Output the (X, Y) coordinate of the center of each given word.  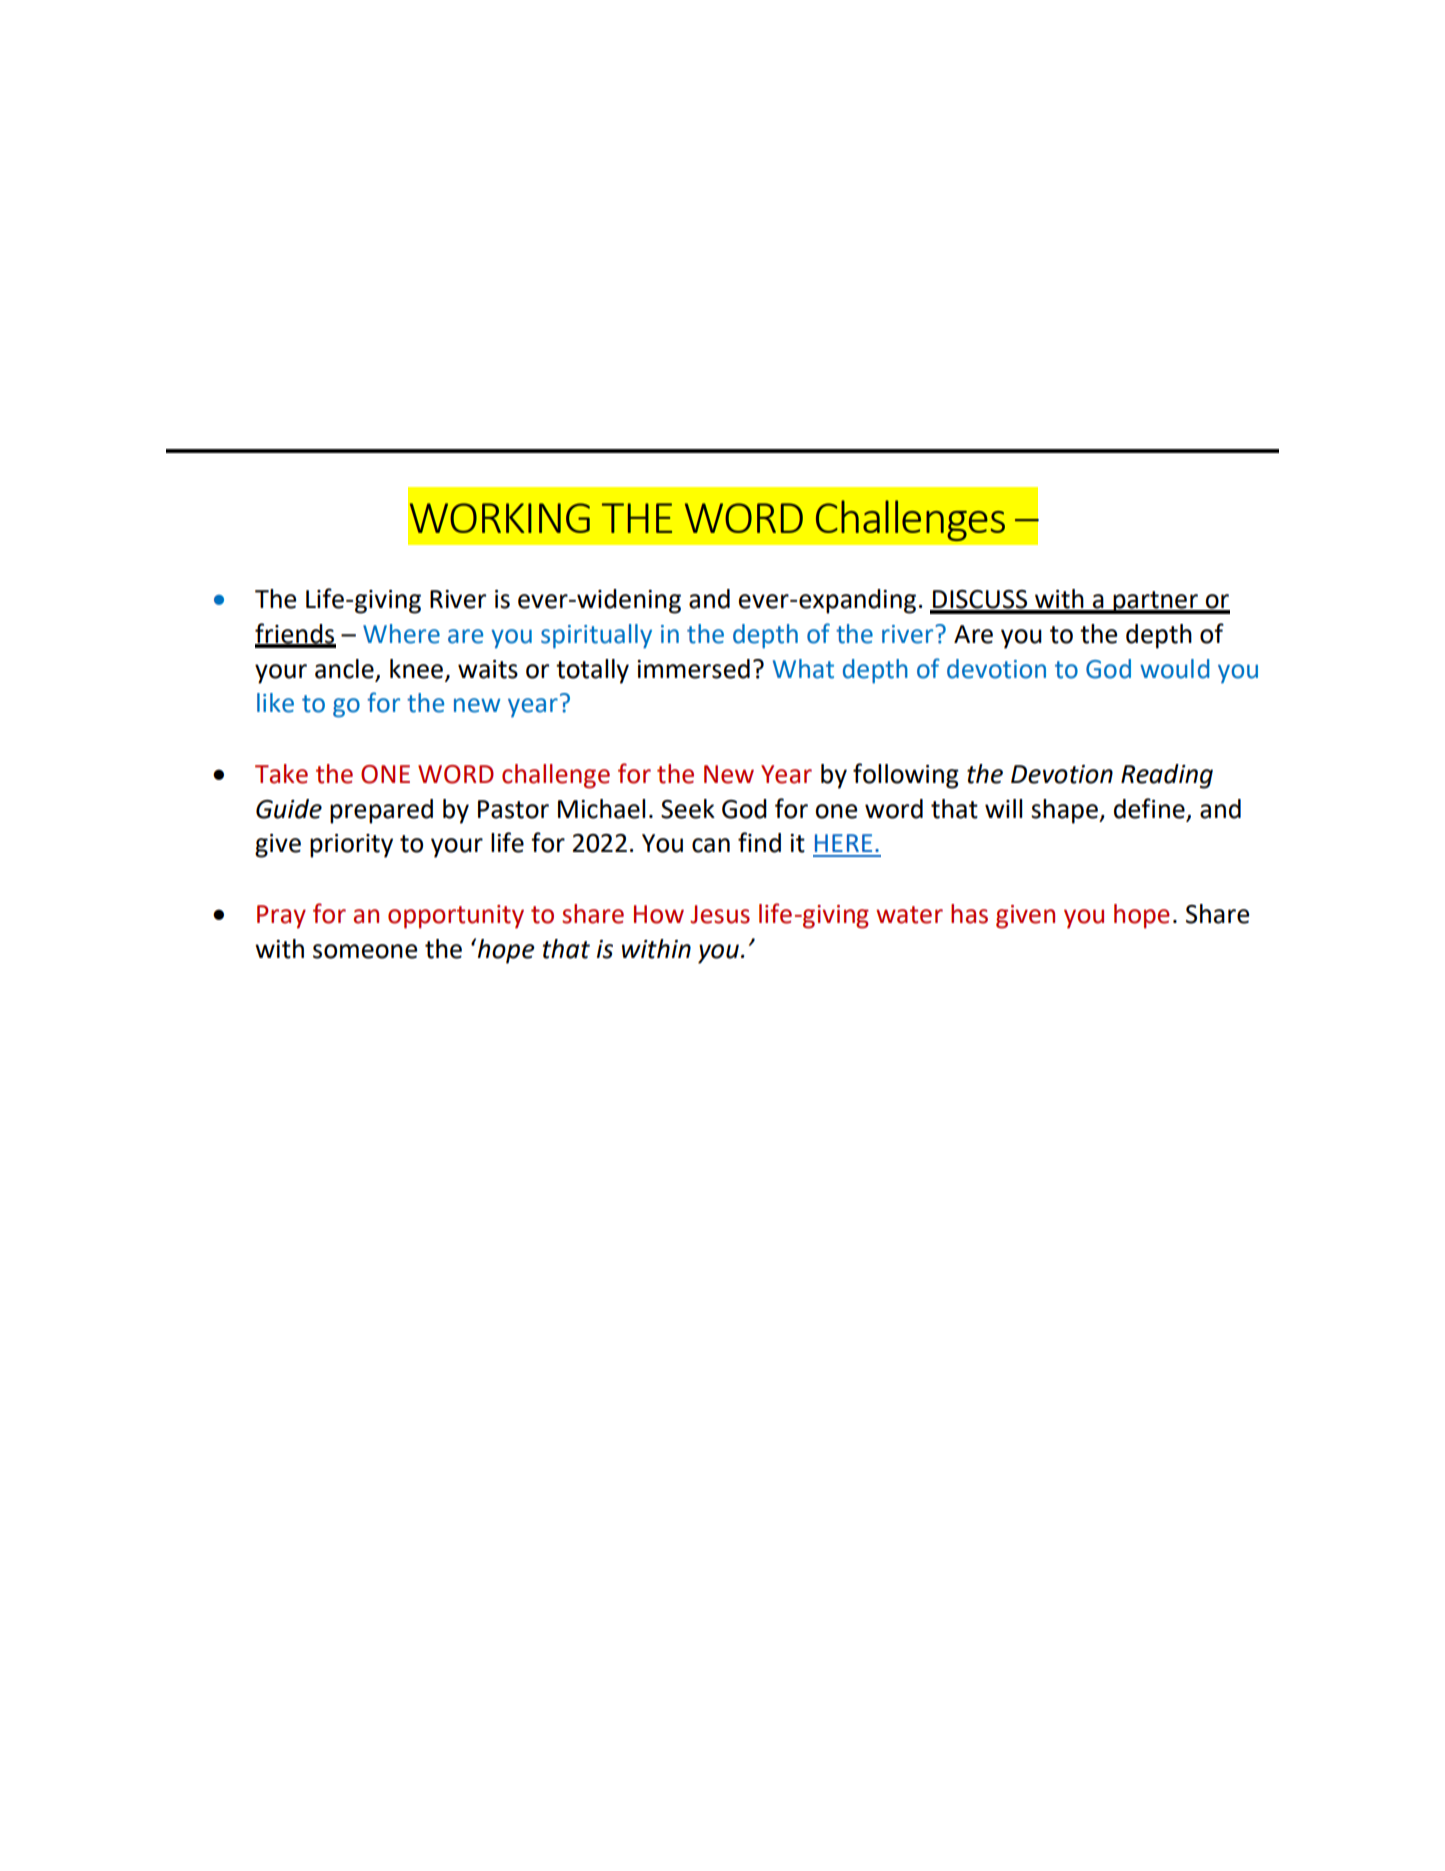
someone (365, 951)
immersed (693, 669)
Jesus (720, 914)
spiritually (596, 636)
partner (1155, 602)
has (969, 914)
